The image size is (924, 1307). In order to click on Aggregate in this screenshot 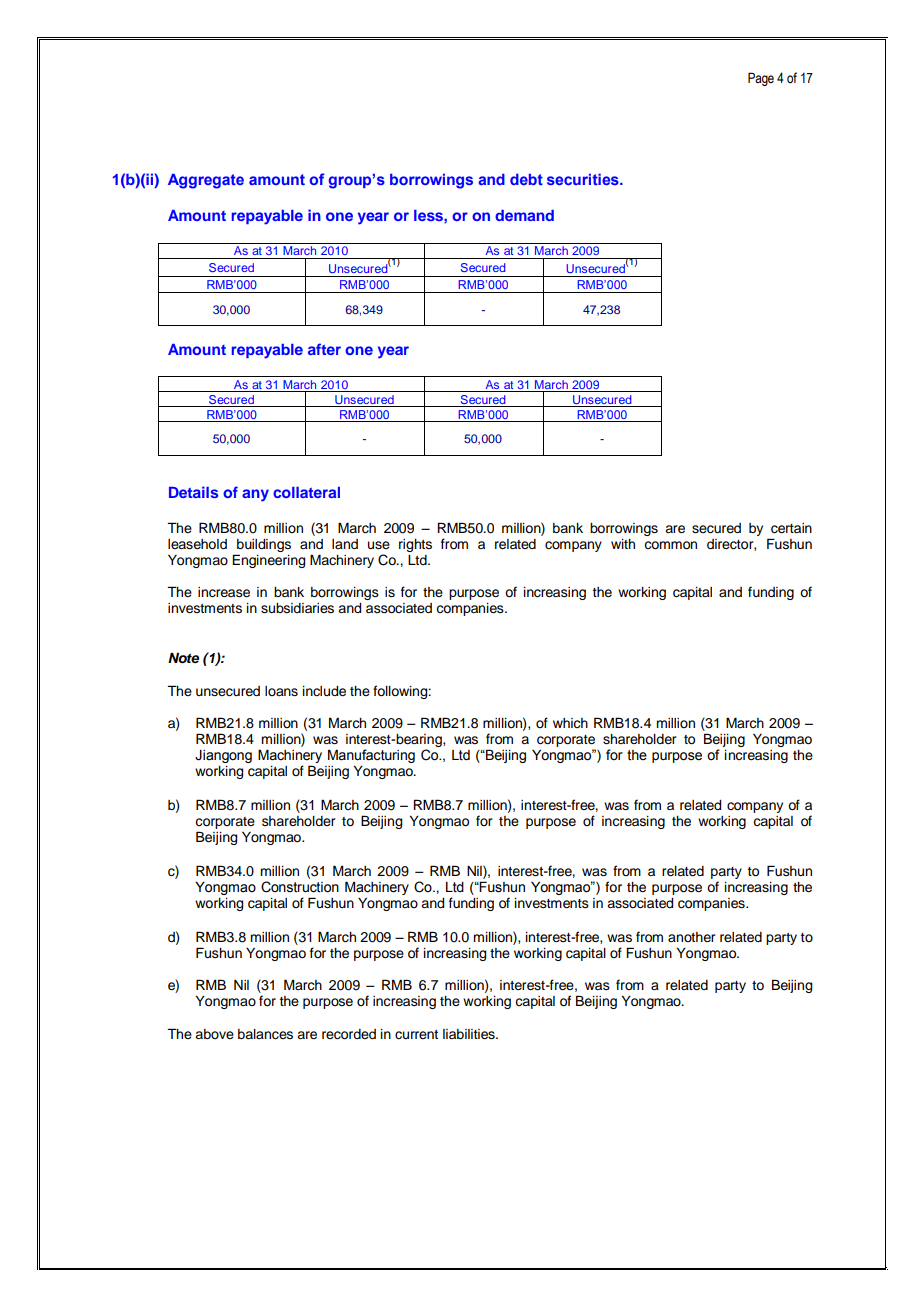, I will do `click(206, 181)`.
